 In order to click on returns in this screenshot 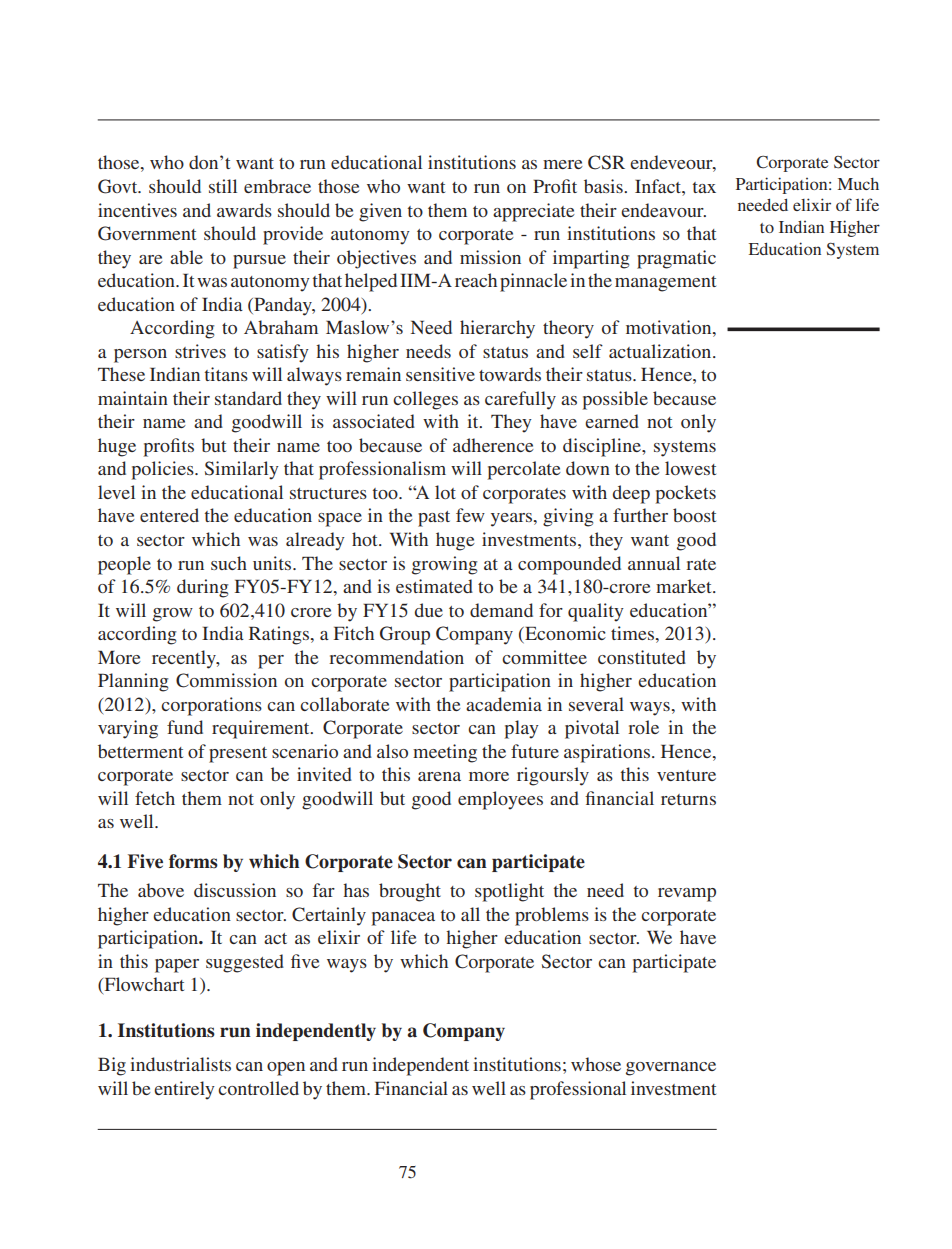, I will do `click(688, 799)`.
